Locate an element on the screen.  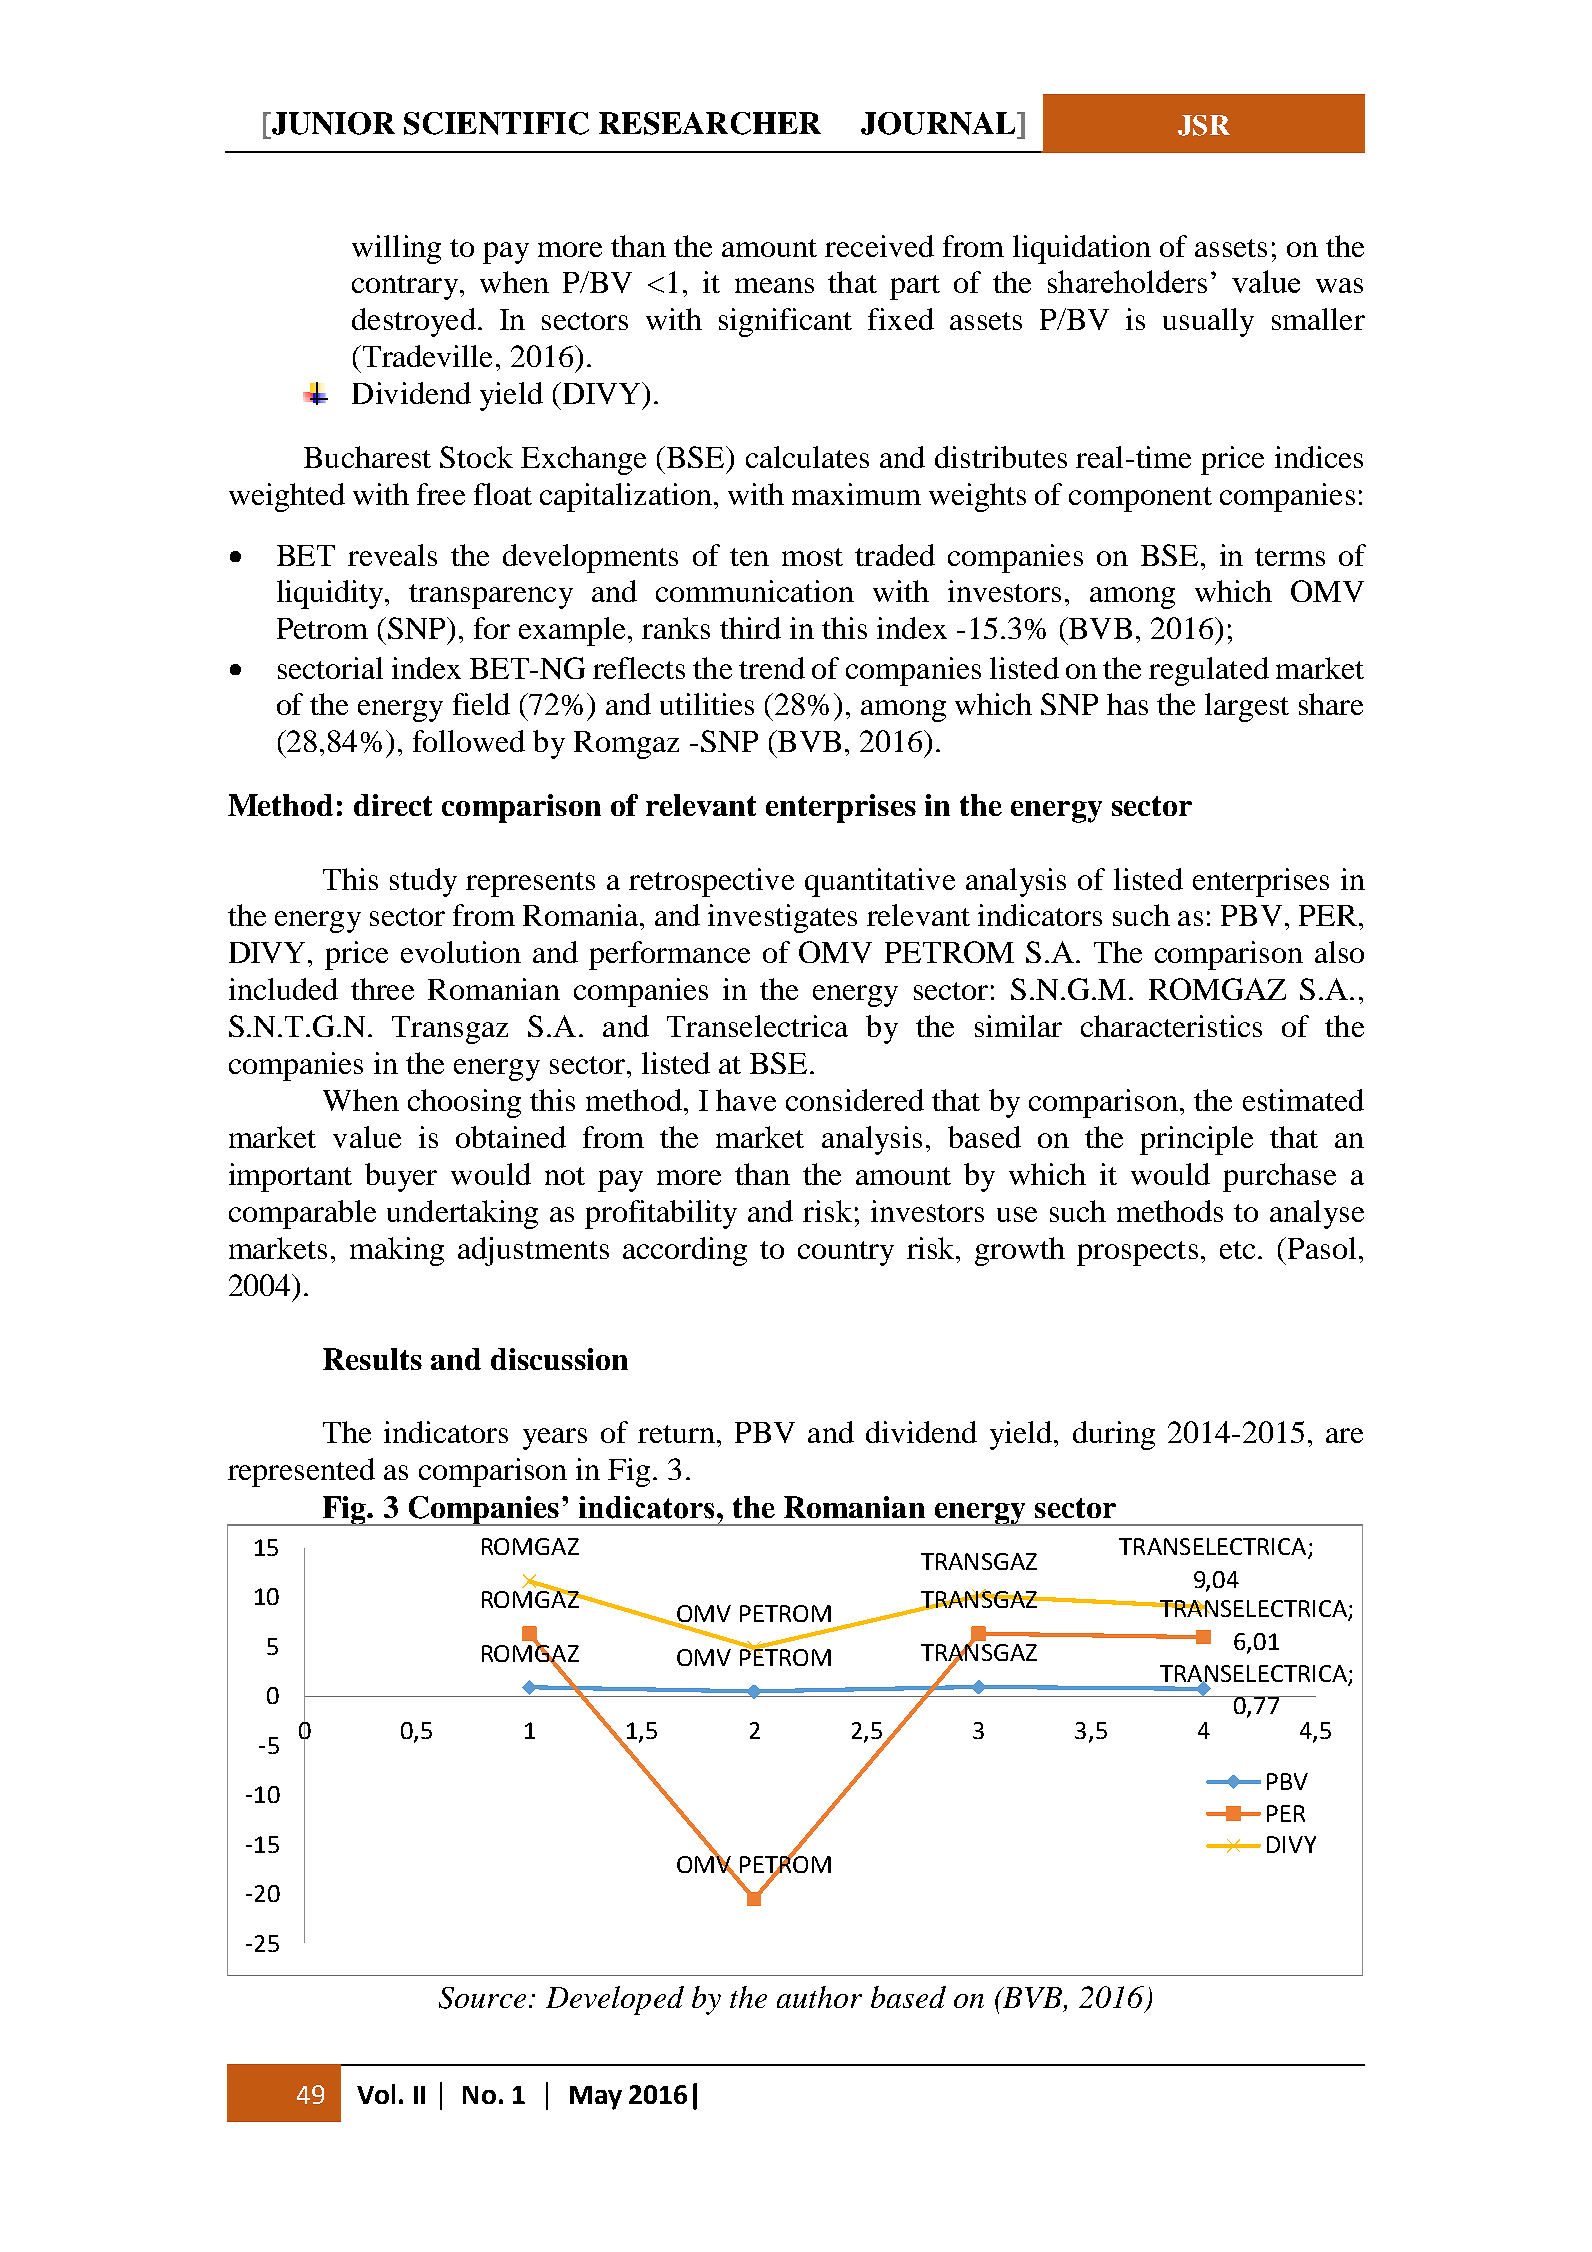
received is located at coordinates (879, 246).
